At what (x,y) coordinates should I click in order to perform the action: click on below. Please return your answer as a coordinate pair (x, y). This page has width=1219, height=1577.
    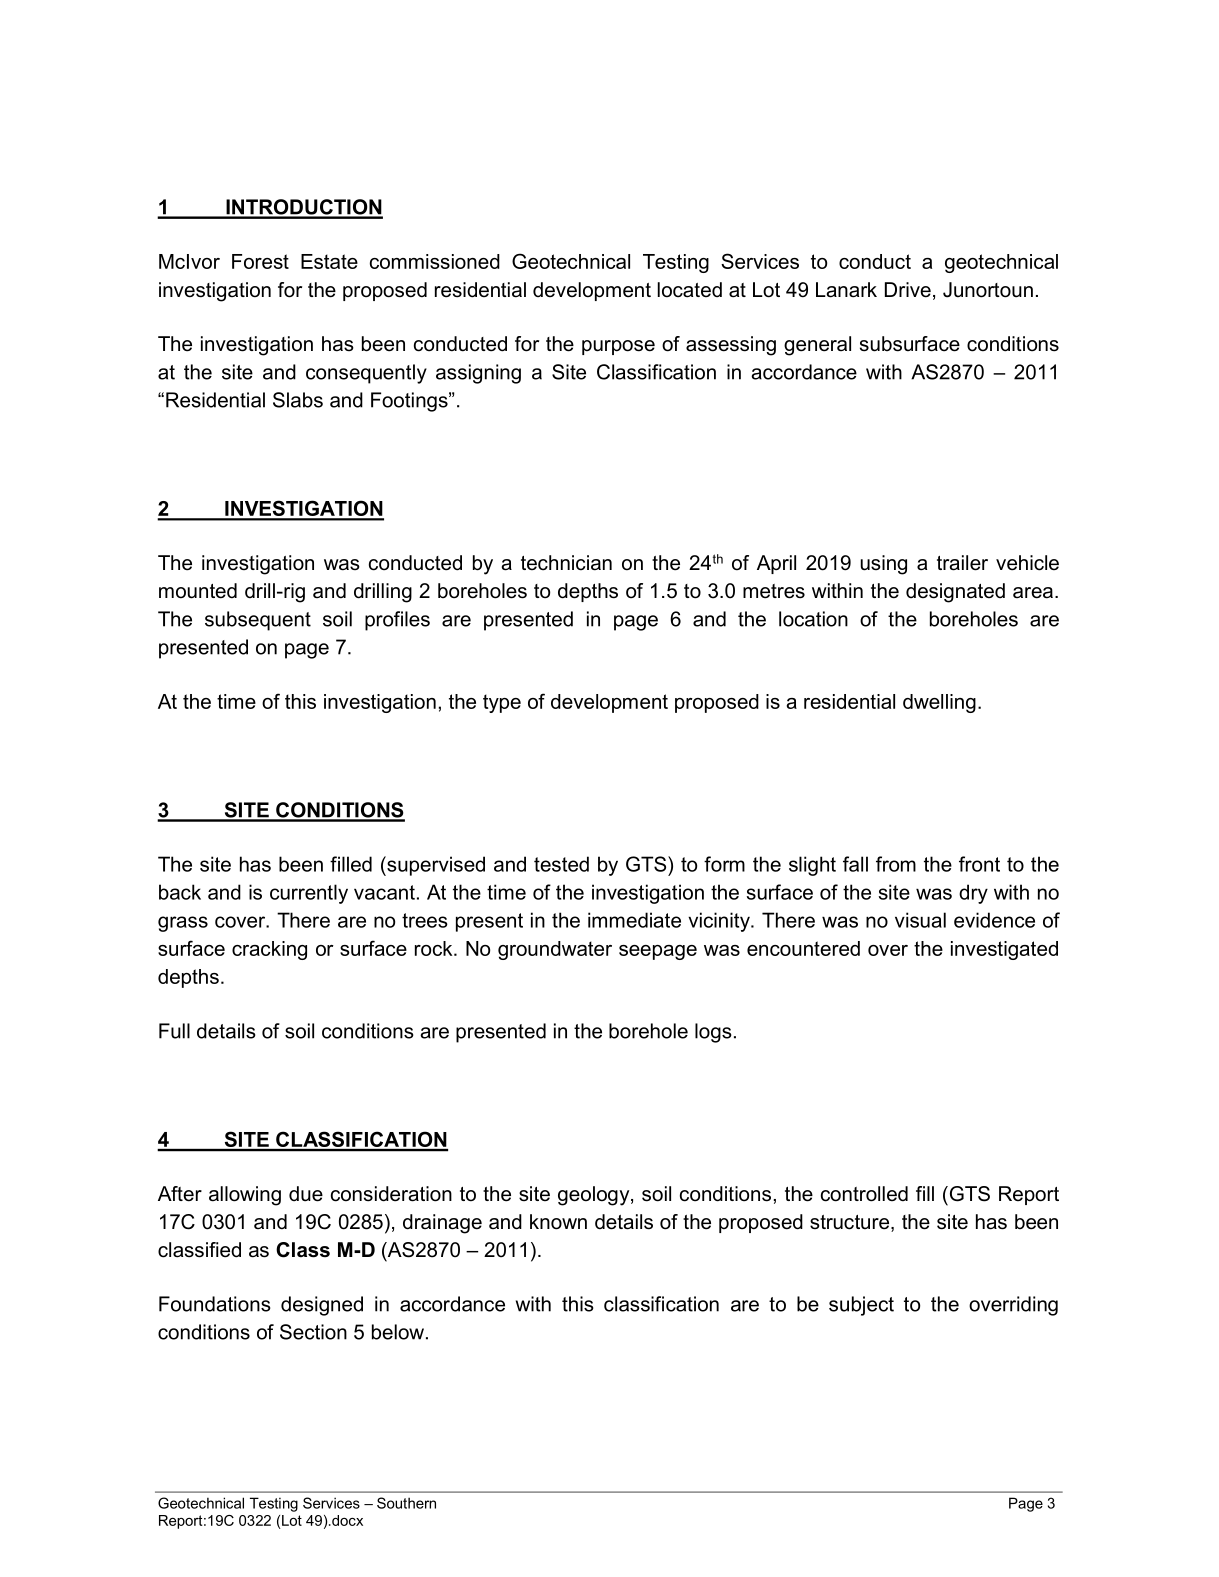
    Looking at the image, I should click on (399, 1332).
